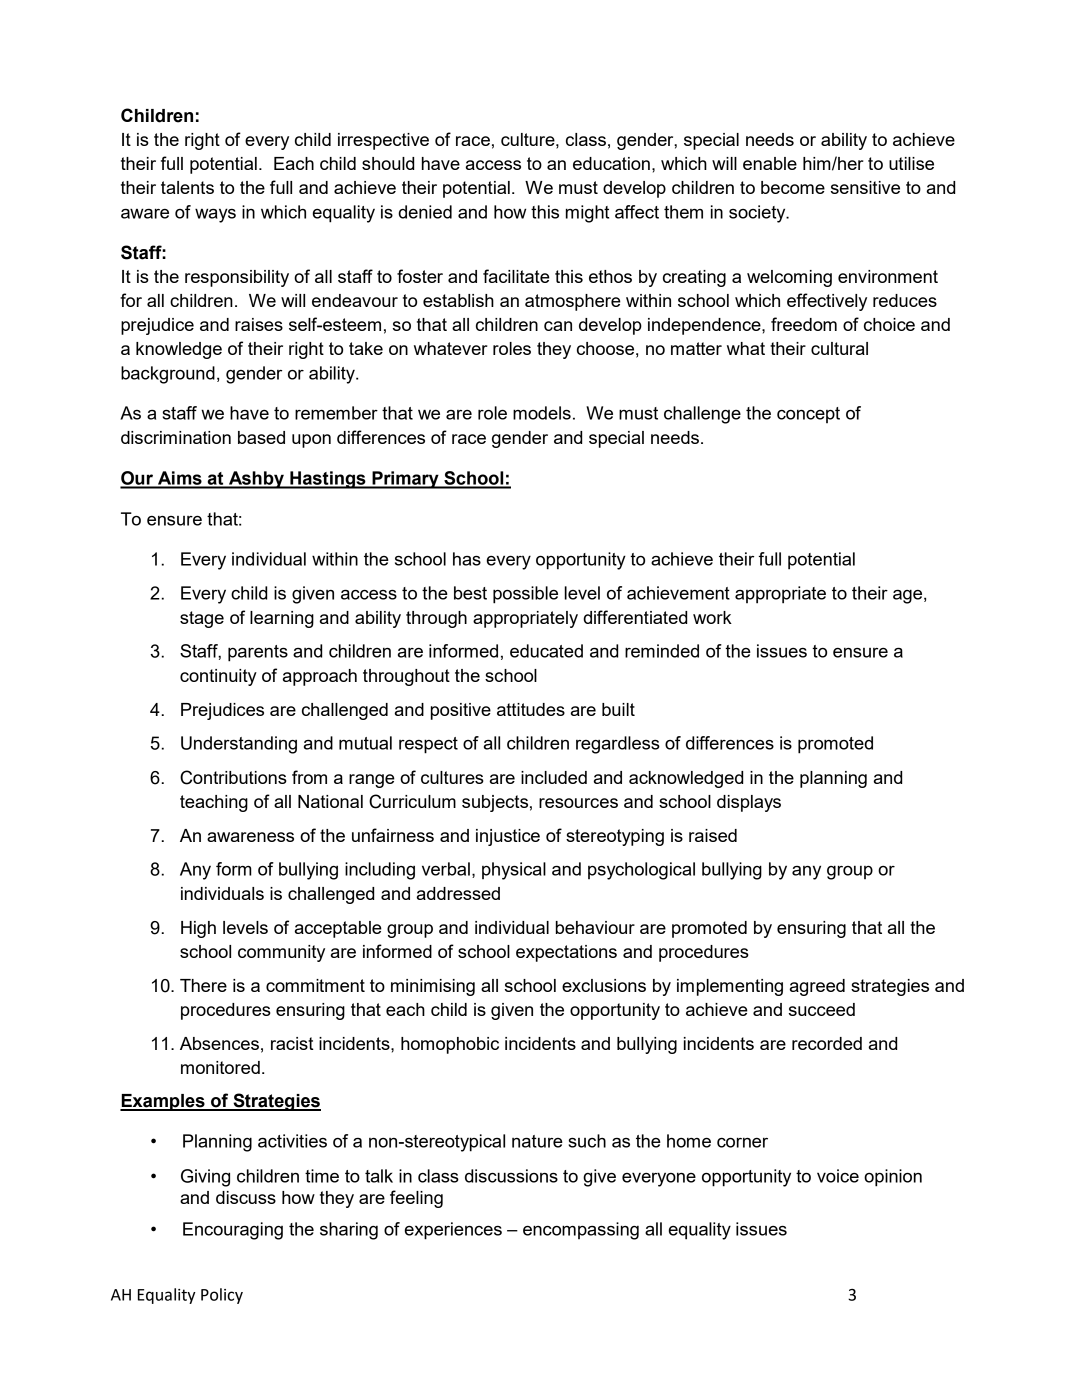 This screenshot has width=1077, height=1394. Describe the element at coordinates (542, 413) in the screenshot. I see `models` at that location.
